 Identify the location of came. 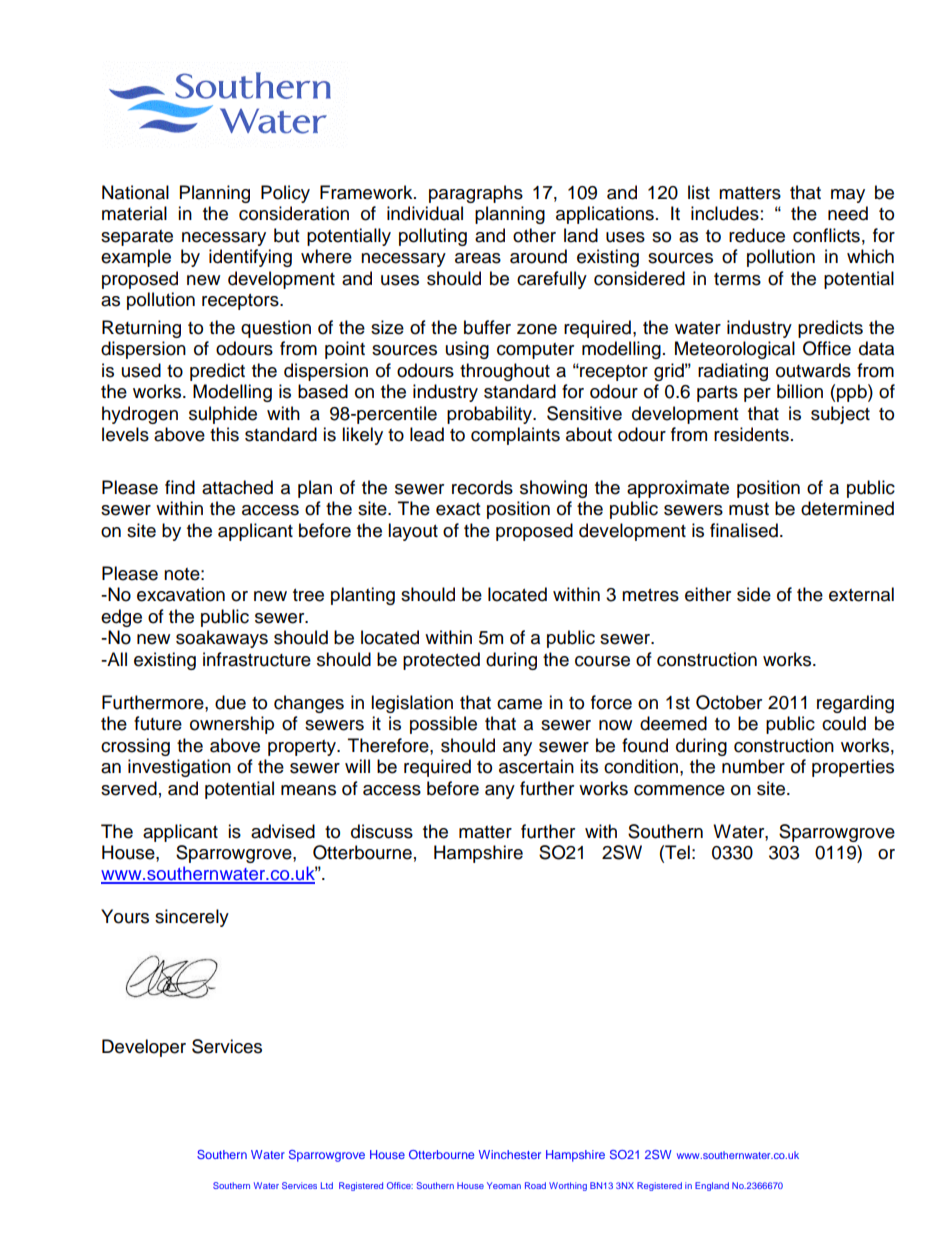
(519, 704).
